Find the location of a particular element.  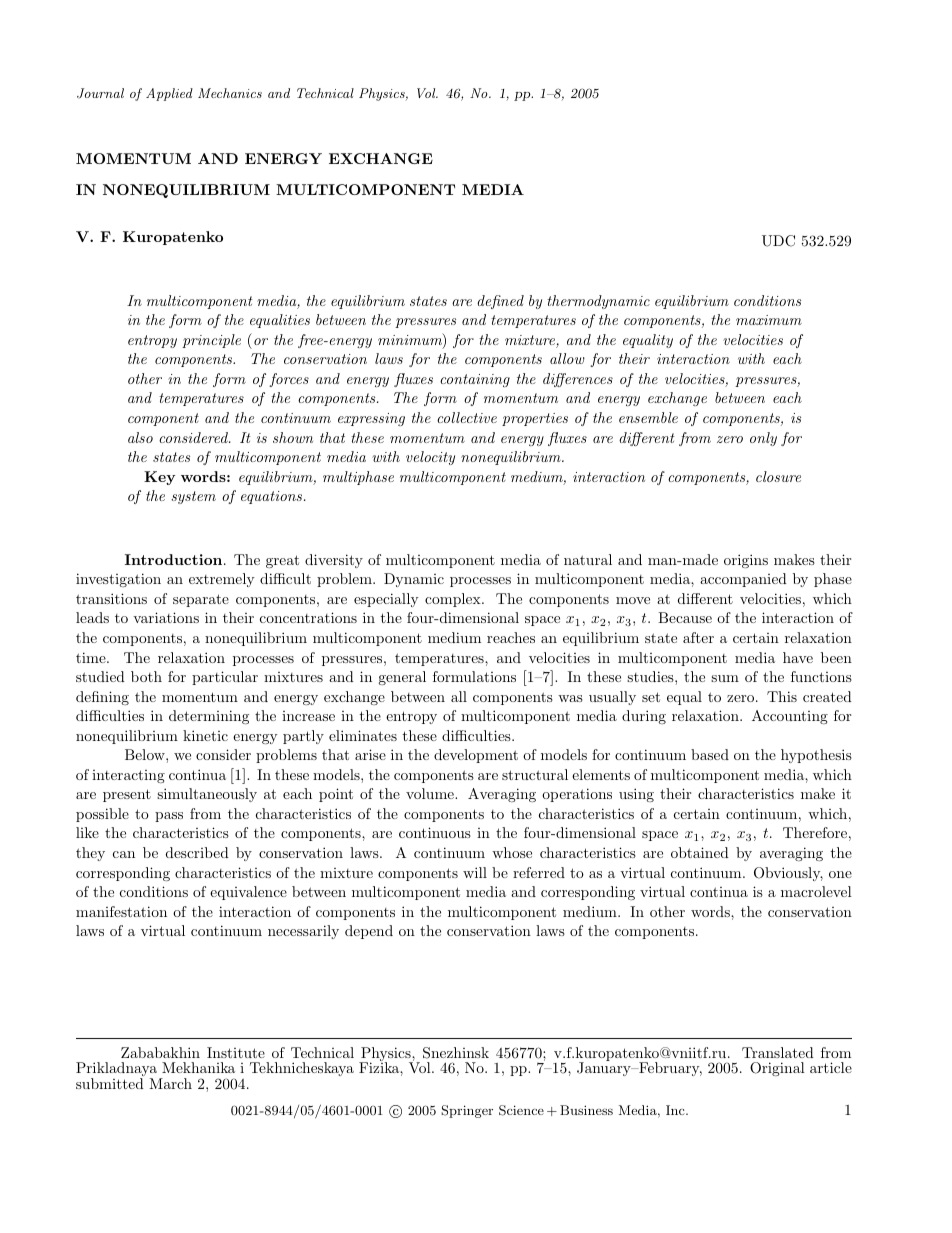

Mechanics is located at coordinates (230, 93).
